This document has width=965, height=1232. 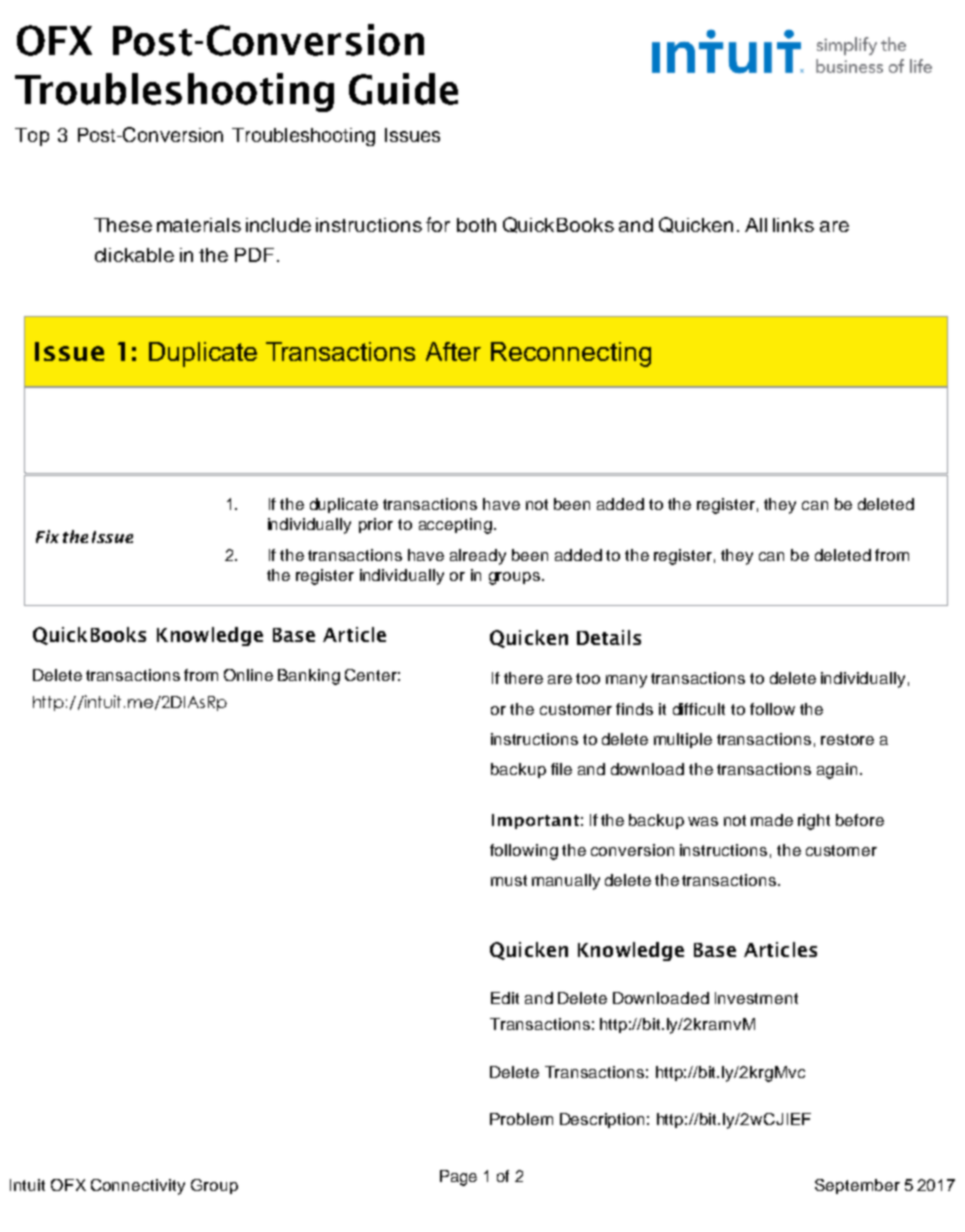 What do you see at coordinates (699, 709) in the document?
I see `difficult` at bounding box center [699, 709].
